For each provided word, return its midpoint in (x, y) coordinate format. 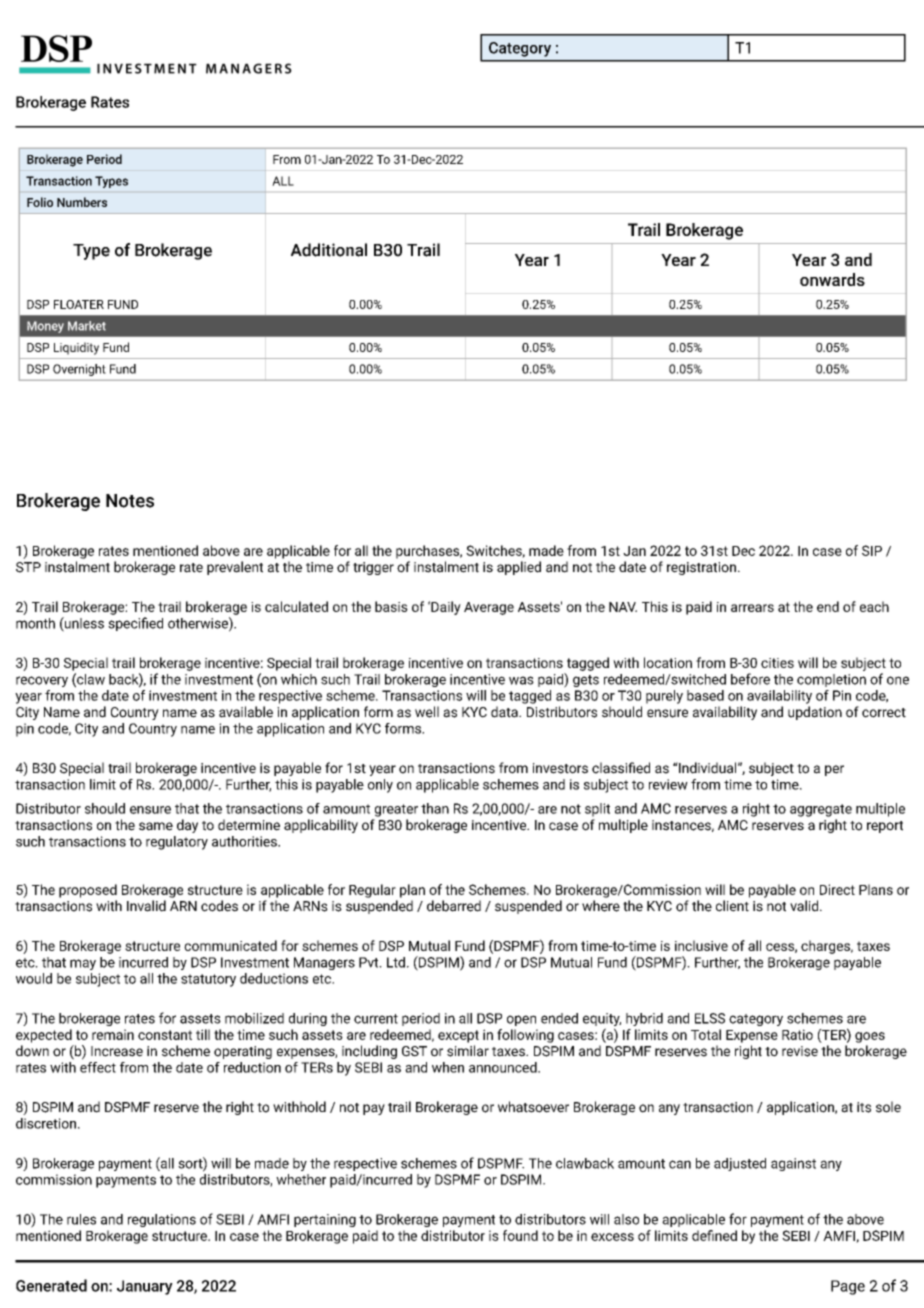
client (732, 906)
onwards (832, 279)
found (520, 1235)
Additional (329, 250)
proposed (88, 891)
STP (28, 567)
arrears (752, 608)
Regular (372, 891)
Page (848, 1287)
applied (519, 568)
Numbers (82, 202)
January (145, 1287)
